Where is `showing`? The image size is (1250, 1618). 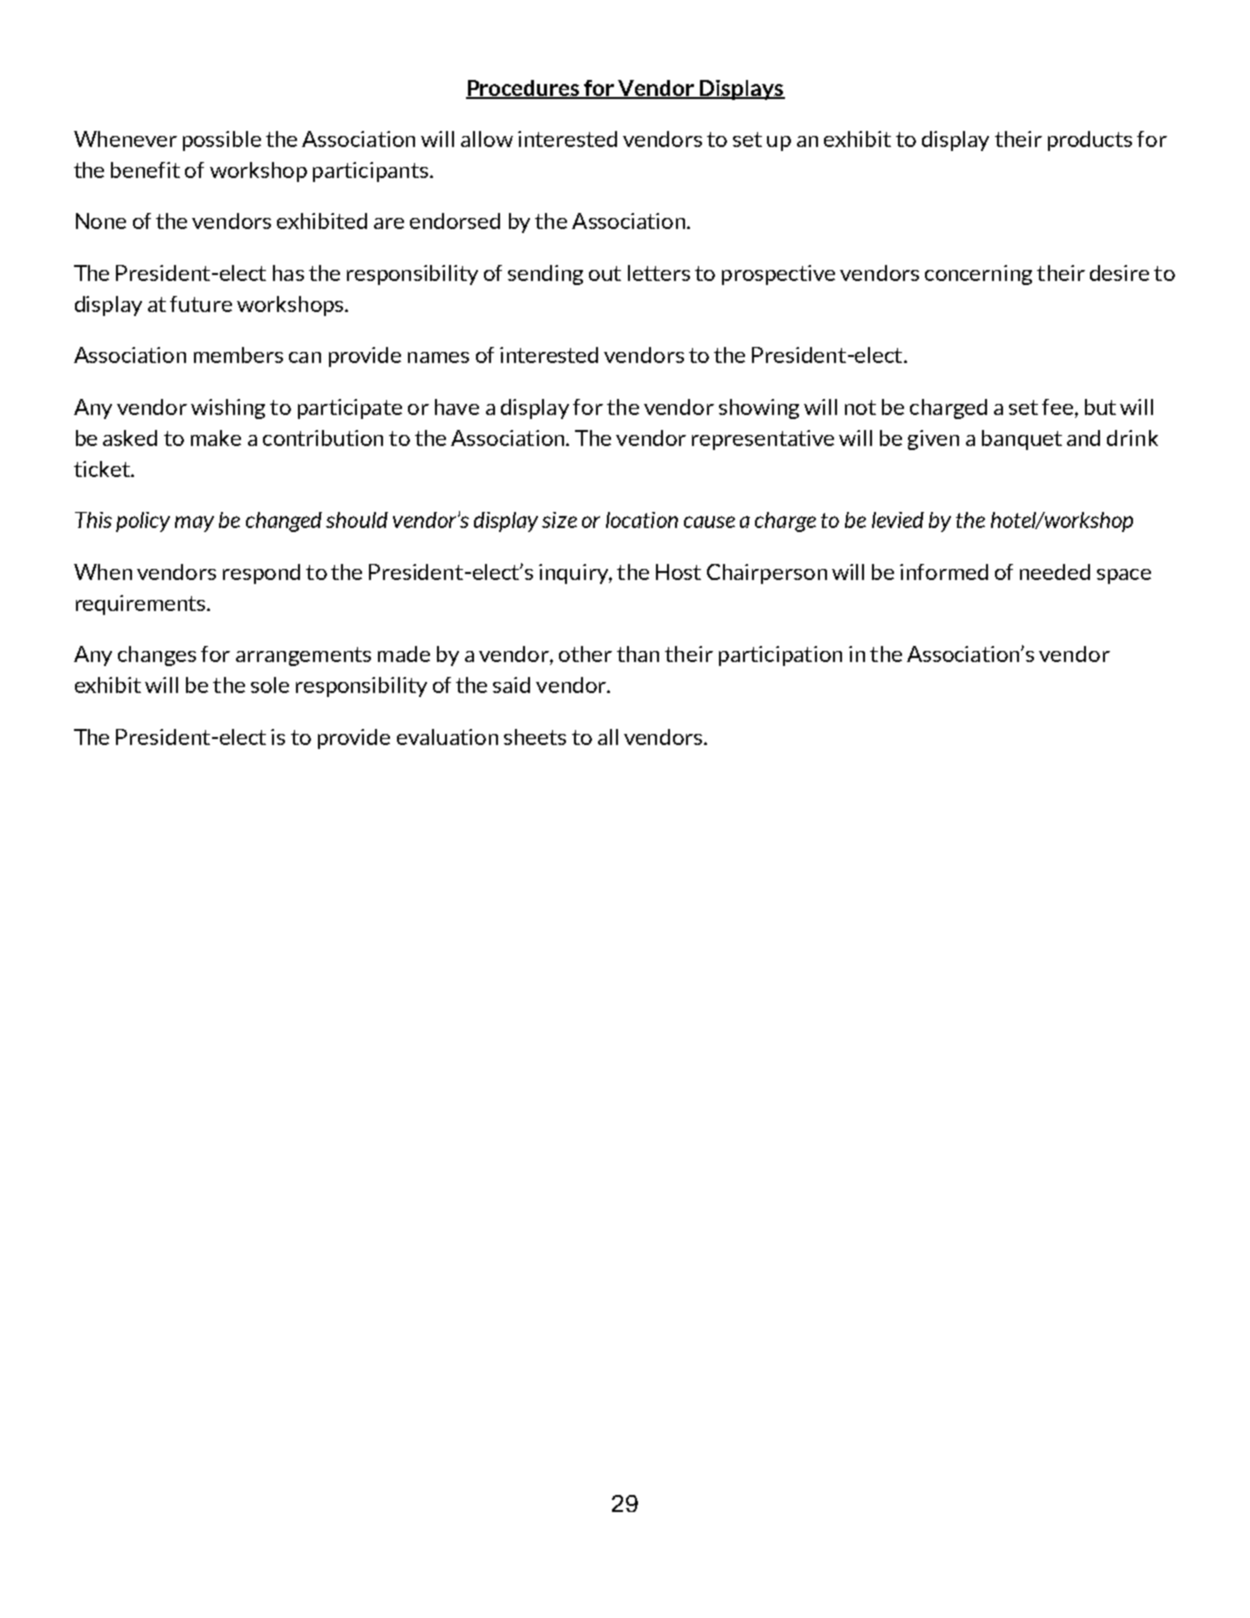
showing is located at coordinates (759, 409).
